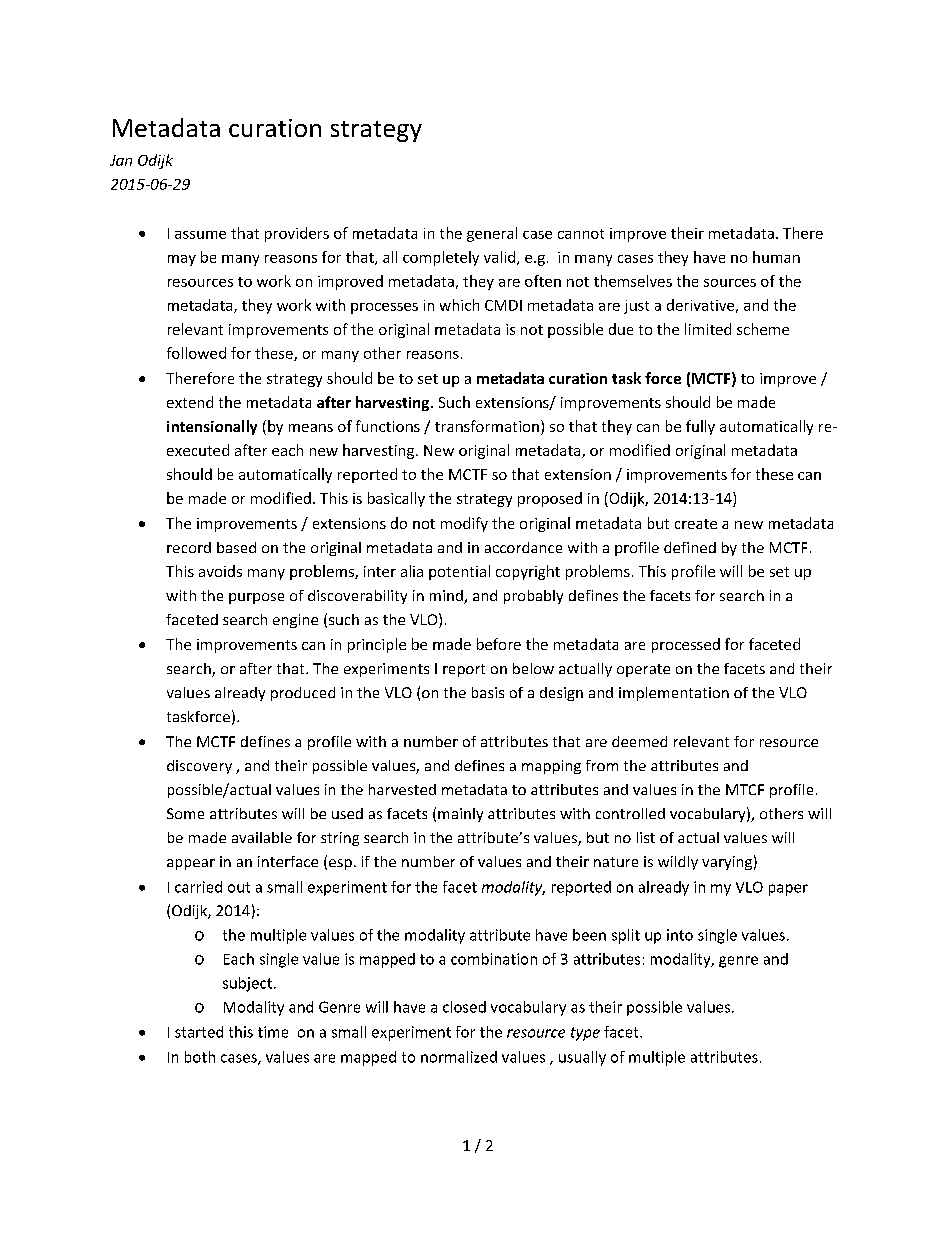 This page has width=952, height=1233. Describe the element at coordinates (256, 598) in the page. I see `purpose` at that location.
